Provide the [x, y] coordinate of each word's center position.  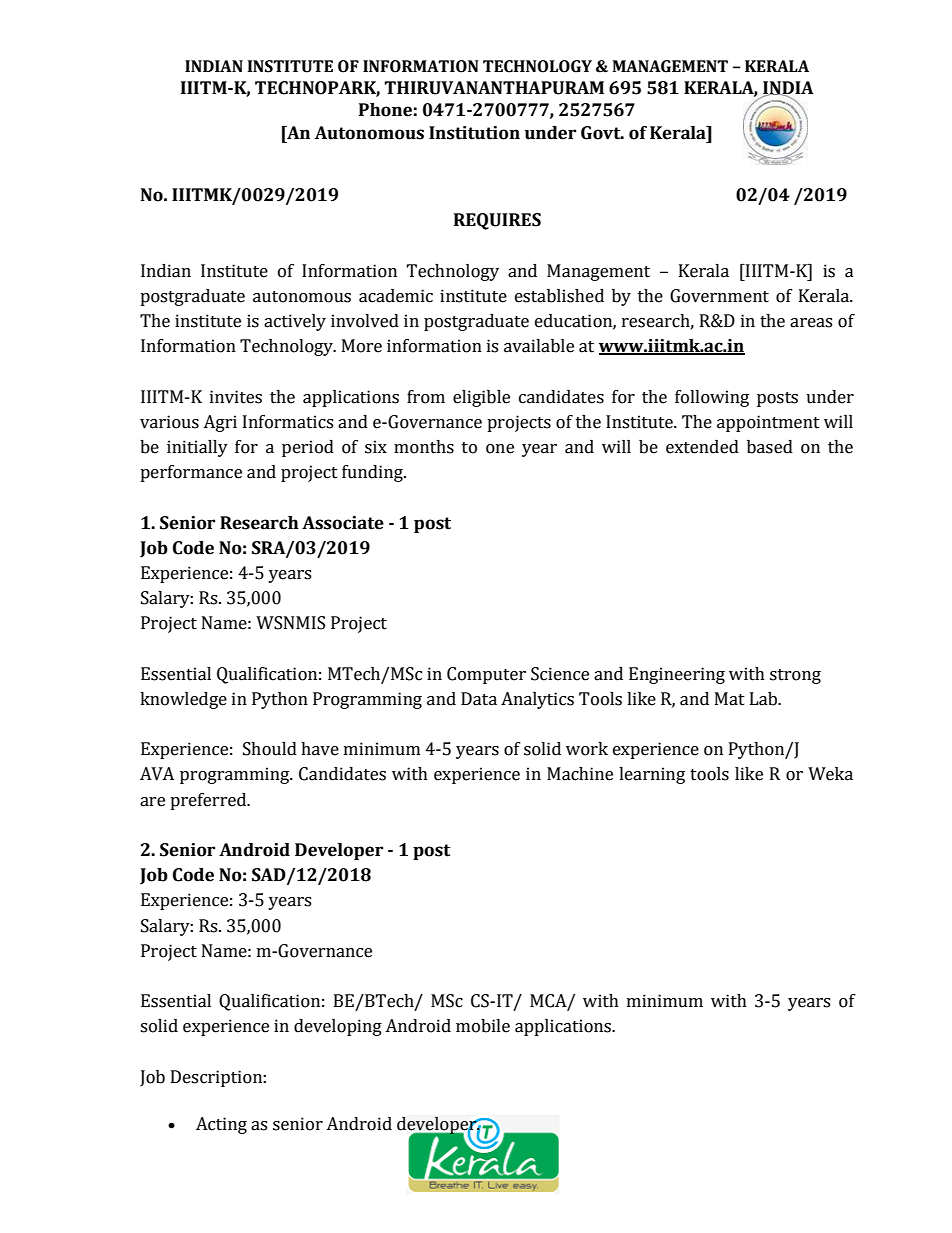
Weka [830, 774]
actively [295, 322]
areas [811, 323]
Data [479, 699]
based [770, 447]
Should [270, 749]
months [424, 447]
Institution [474, 133]
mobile [483, 1026]
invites [236, 397]
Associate [343, 523]
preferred [209, 801]
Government [719, 296]
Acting [221, 1125]
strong [795, 676]
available [539, 346]
